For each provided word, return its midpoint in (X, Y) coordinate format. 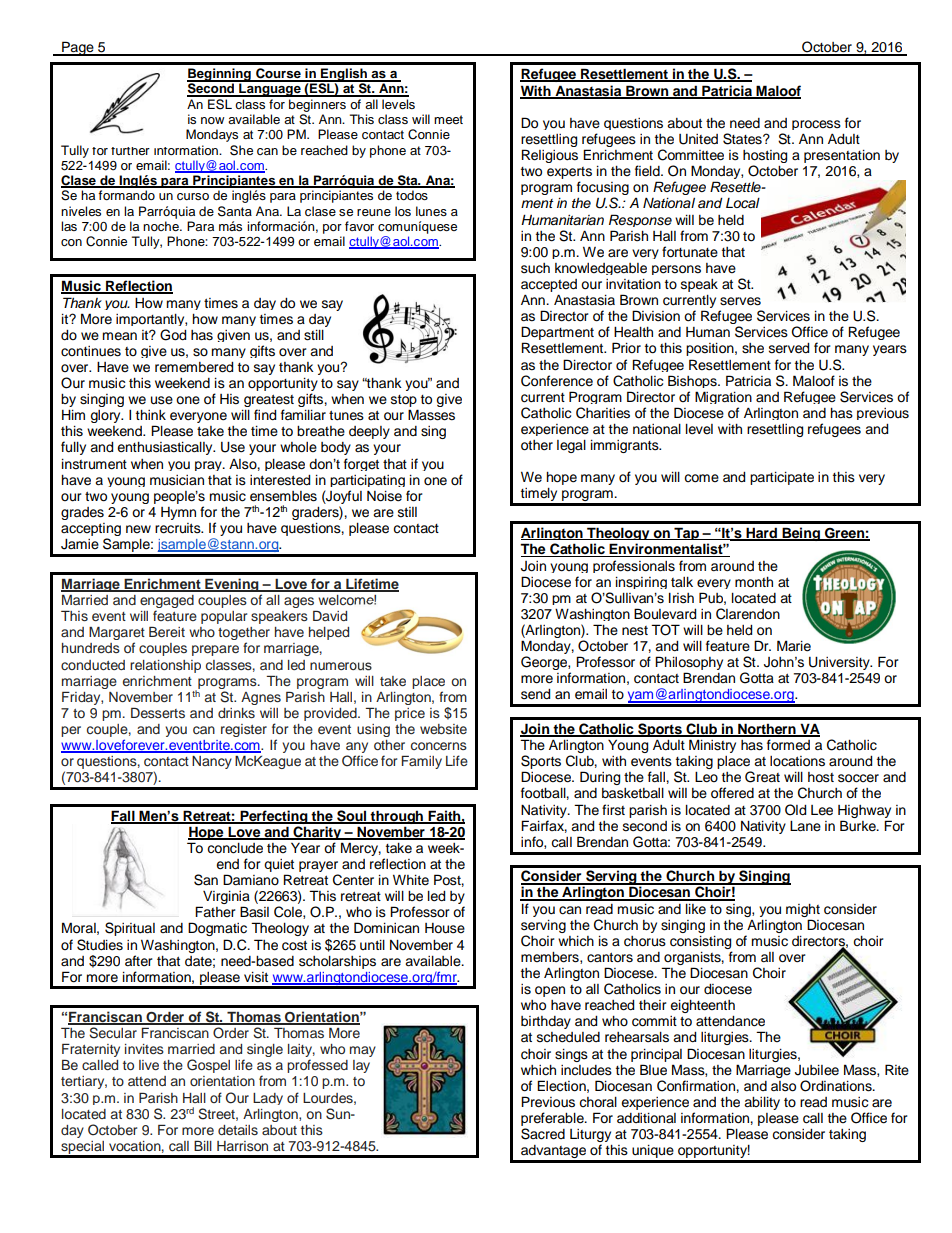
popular (224, 617)
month (754, 582)
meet (448, 119)
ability (762, 1103)
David (330, 616)
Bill (203, 1146)
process (816, 125)
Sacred (543, 1134)
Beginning (220, 76)
